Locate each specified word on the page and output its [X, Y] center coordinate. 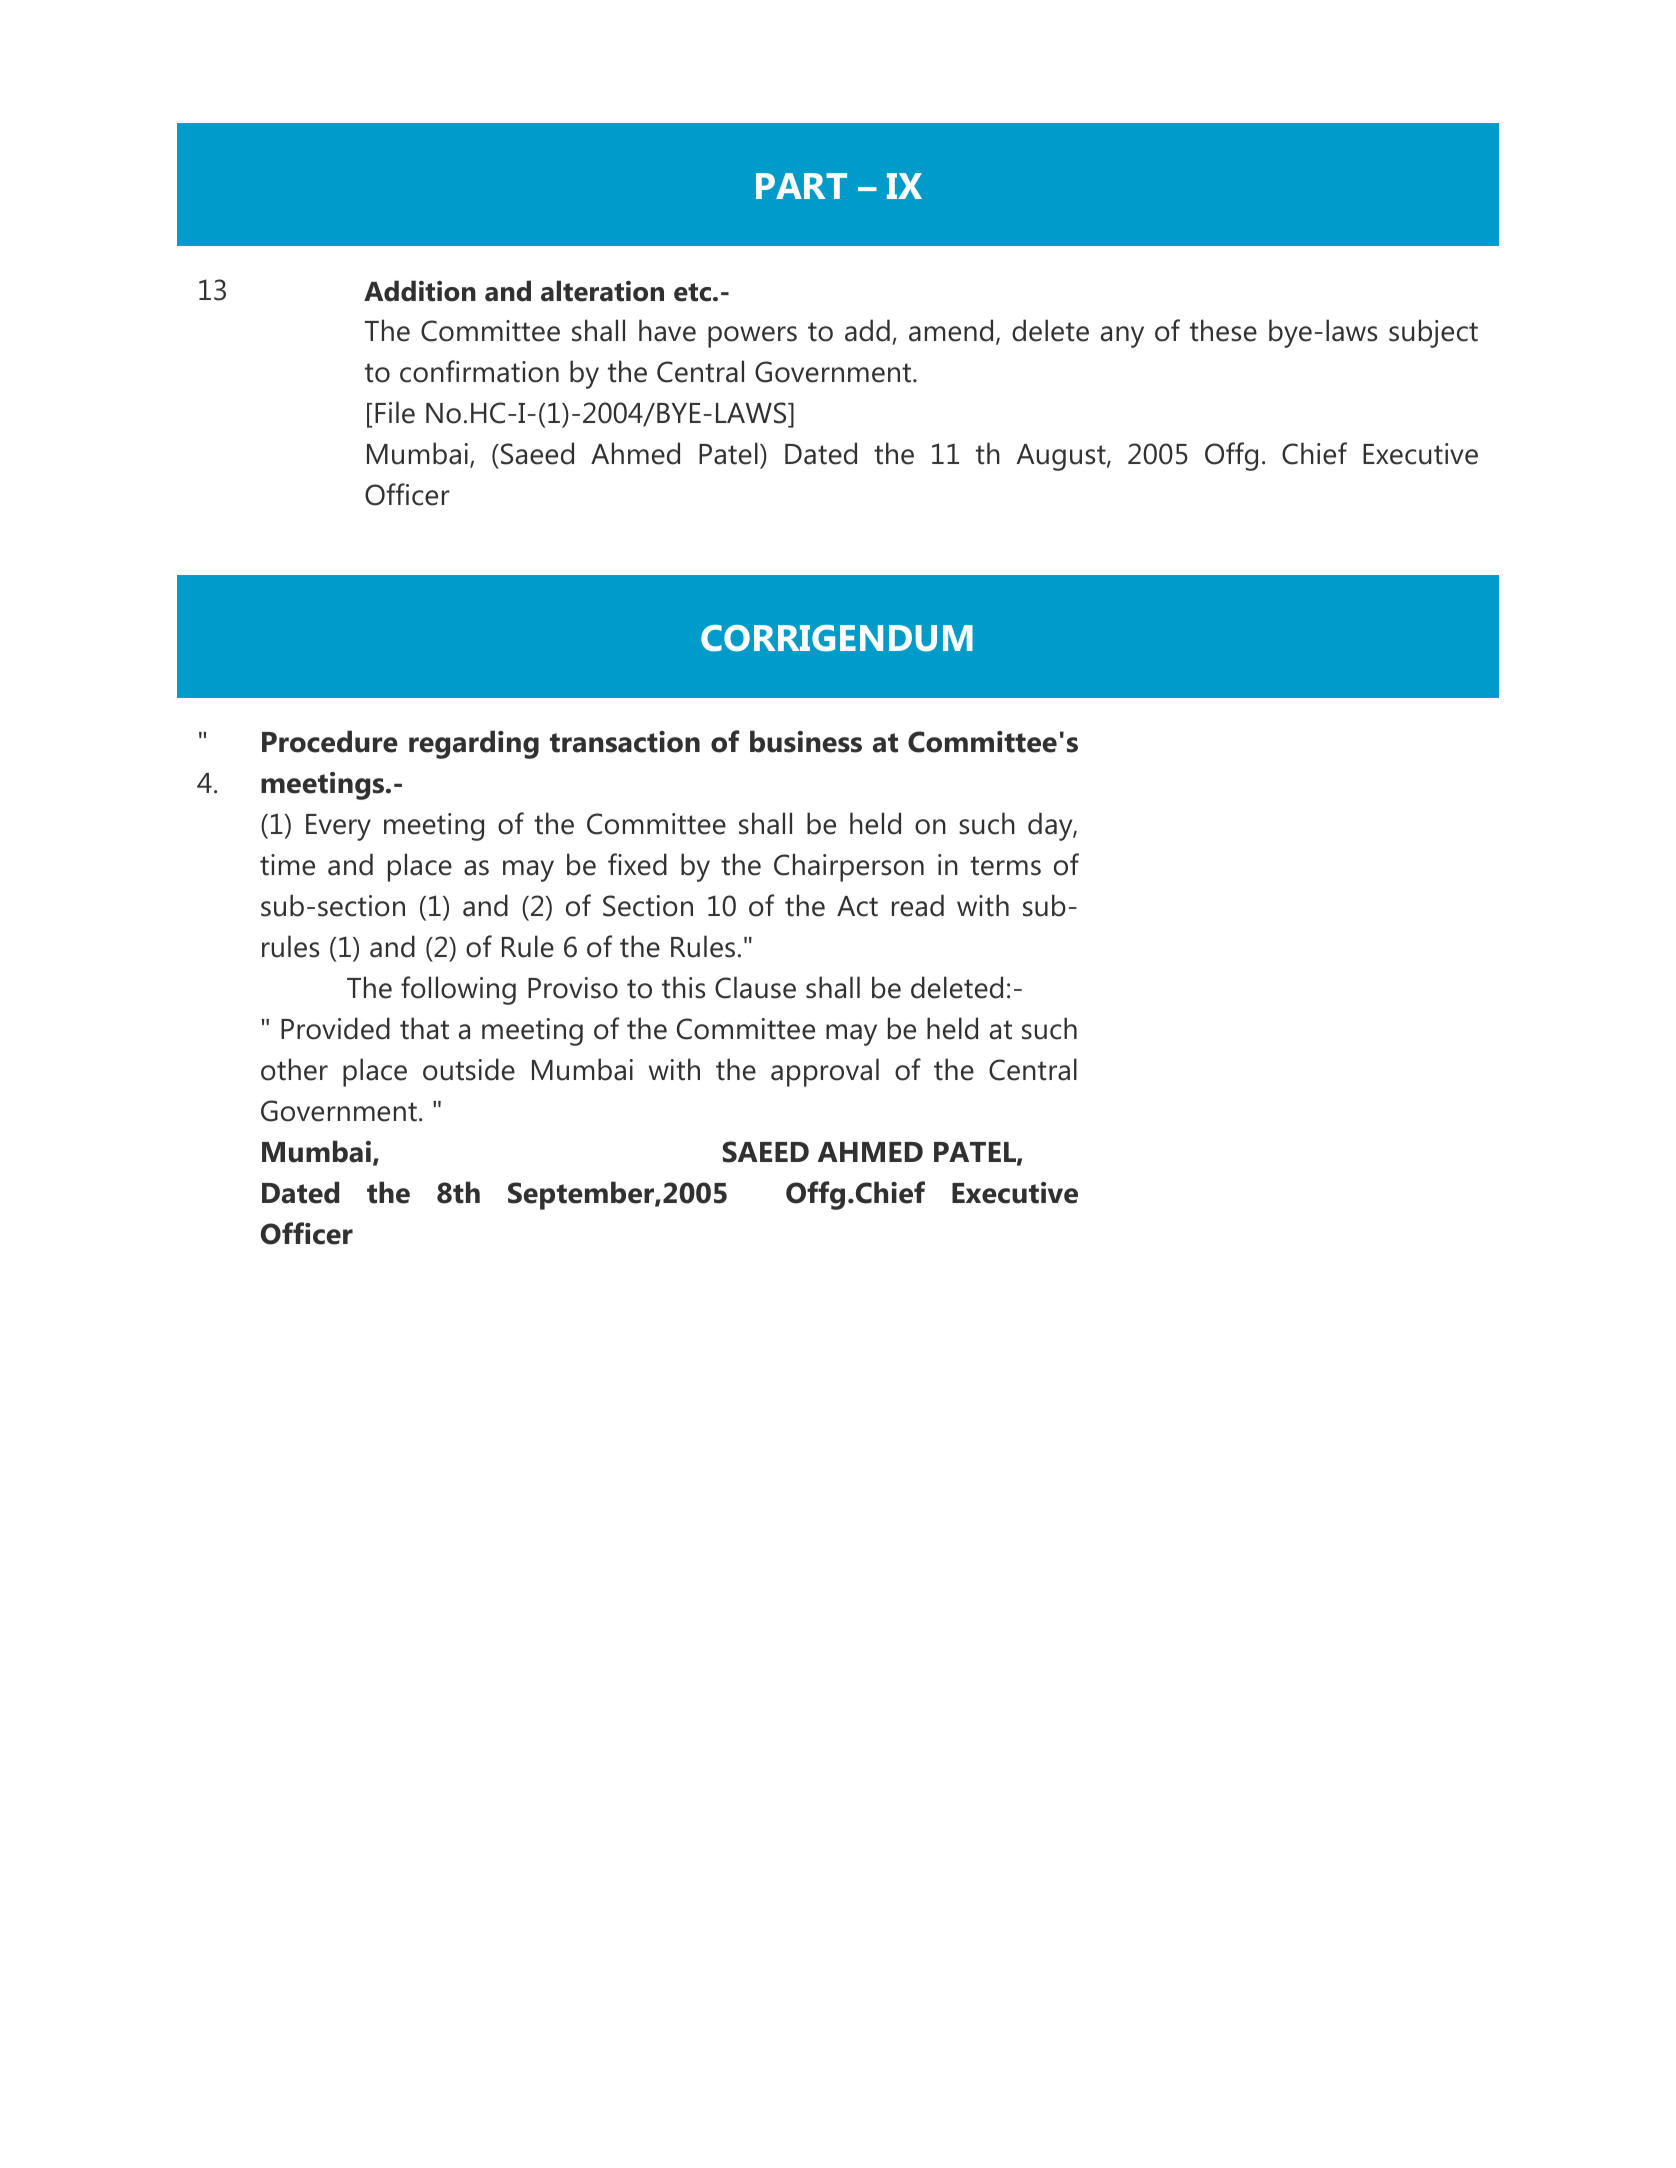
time [287, 865]
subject [1433, 333]
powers [752, 337]
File [395, 412]
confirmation [479, 371]
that [424, 1028]
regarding [474, 744]
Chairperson [849, 867]
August [1062, 457]
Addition [420, 291]
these [1223, 330]
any [1122, 337]
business [806, 741]
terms [1005, 866]
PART [801, 186]
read [918, 905]
